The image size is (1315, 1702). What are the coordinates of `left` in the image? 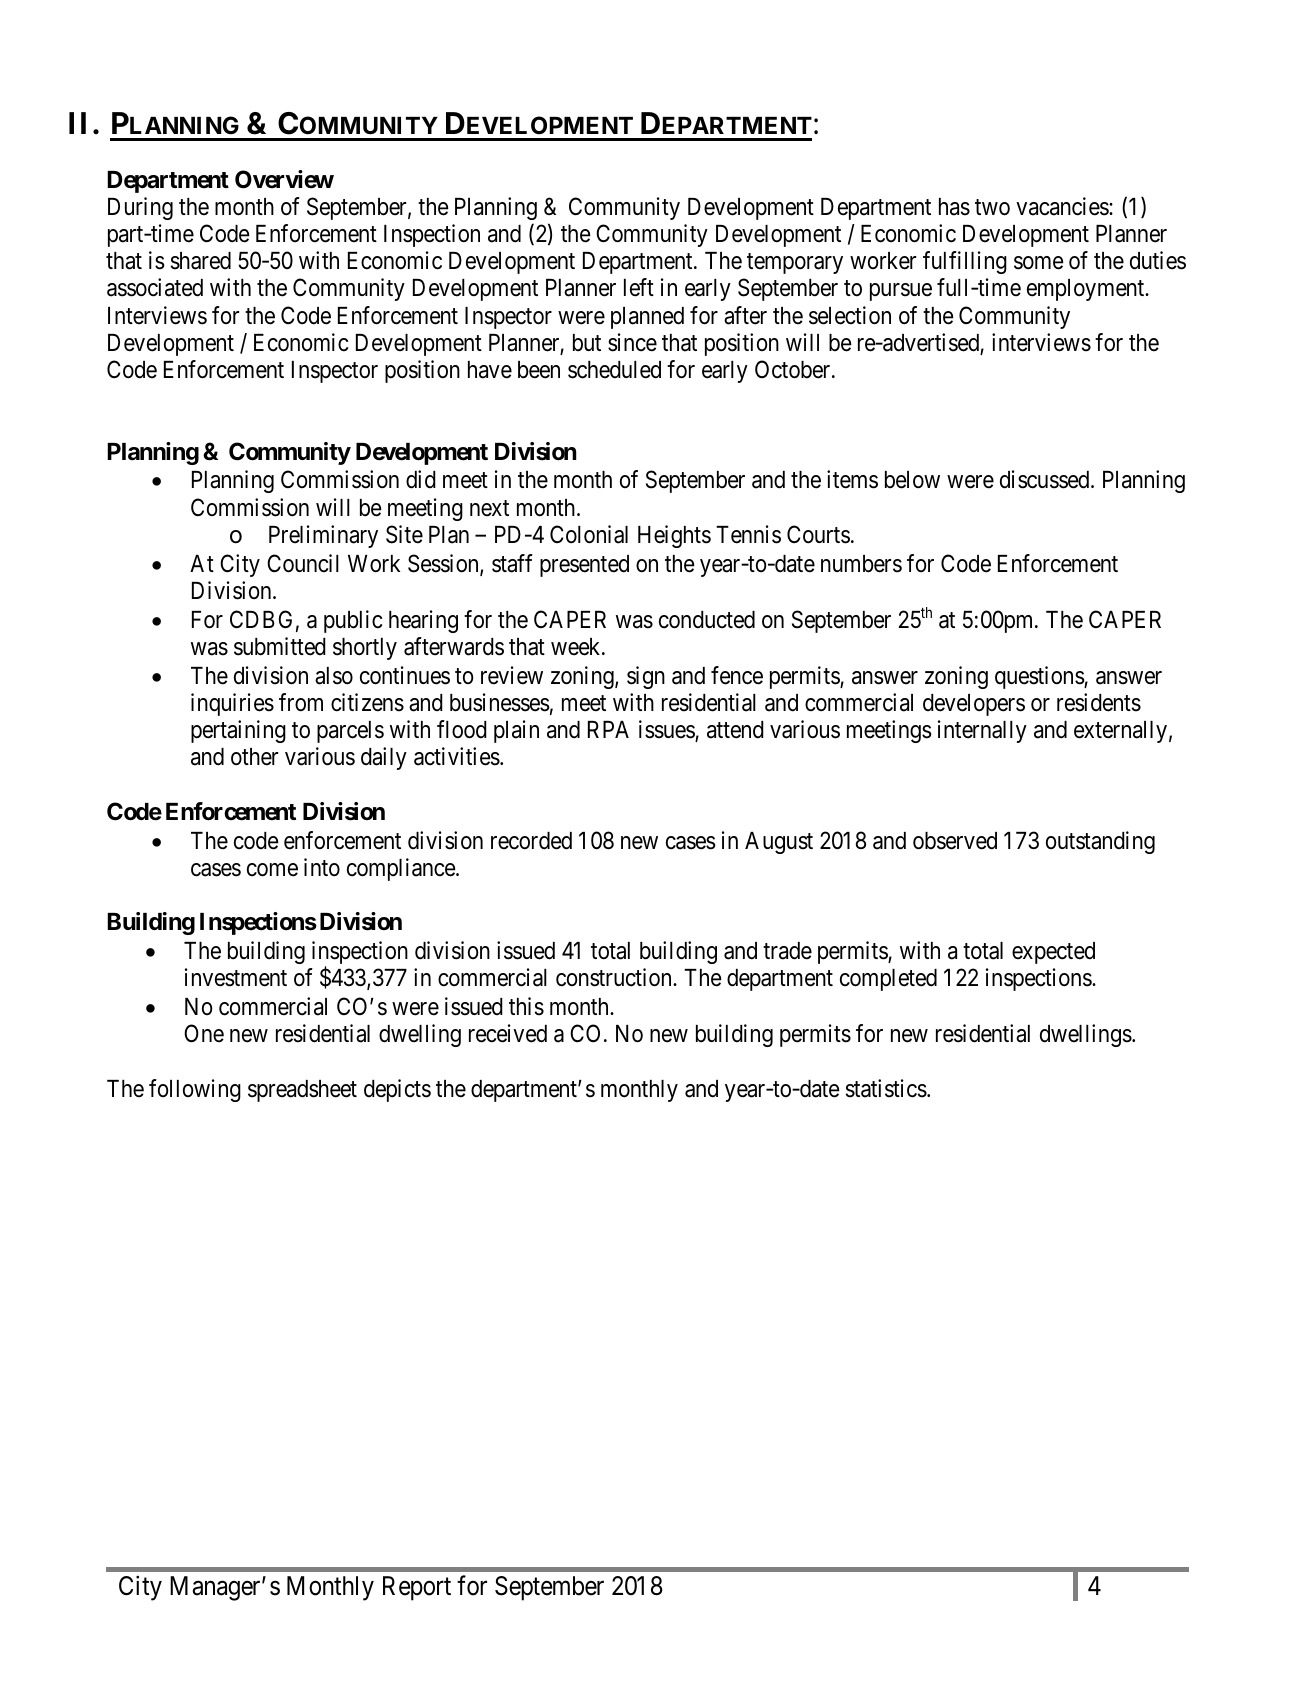 It's located at (639, 287).
